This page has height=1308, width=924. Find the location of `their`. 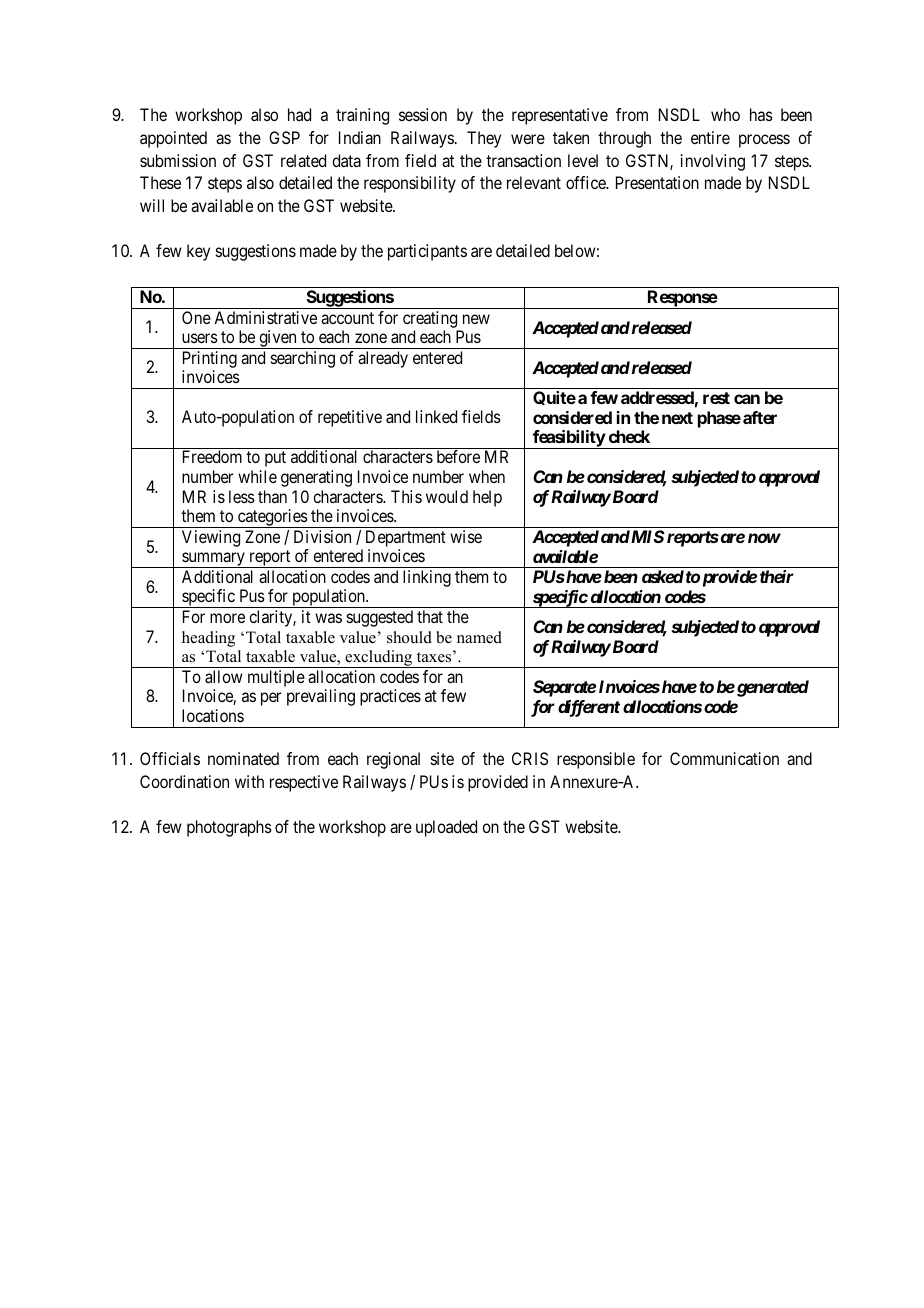

their is located at coordinates (777, 576).
